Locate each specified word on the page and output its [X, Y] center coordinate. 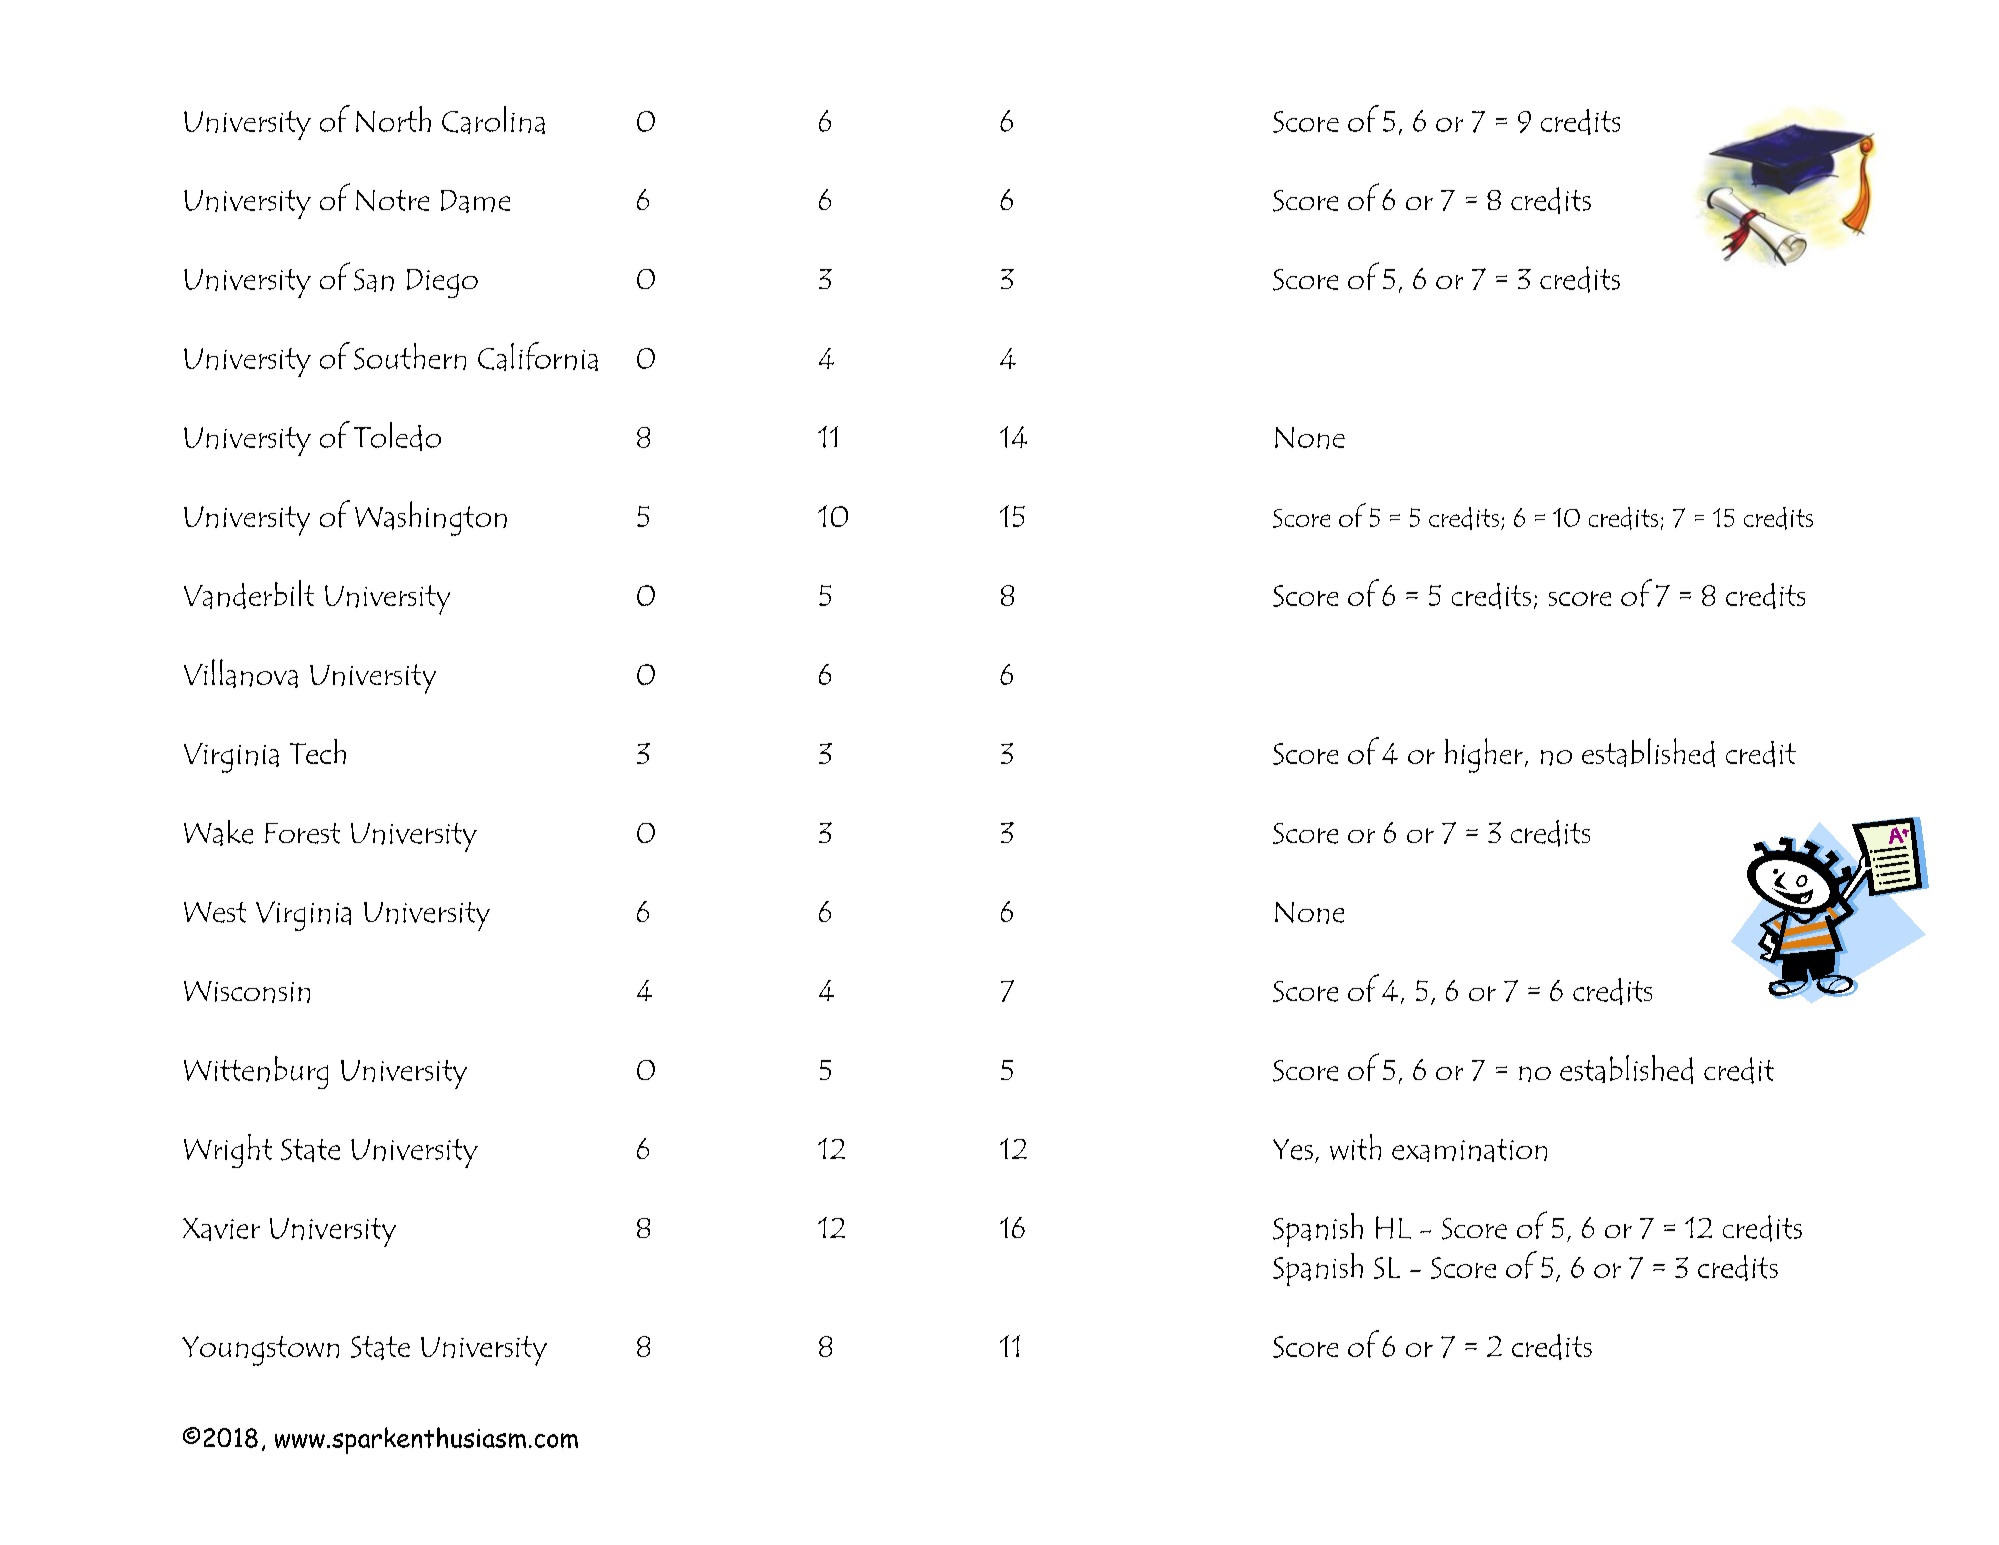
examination [1469, 1150]
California [538, 356]
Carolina [493, 120]
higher [1484, 755]
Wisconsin [247, 992]
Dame [475, 201]
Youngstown [260, 1351]
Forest [302, 833]
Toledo [397, 436]
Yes [1293, 1149]
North [393, 119]
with [1355, 1147]
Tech [318, 751]
